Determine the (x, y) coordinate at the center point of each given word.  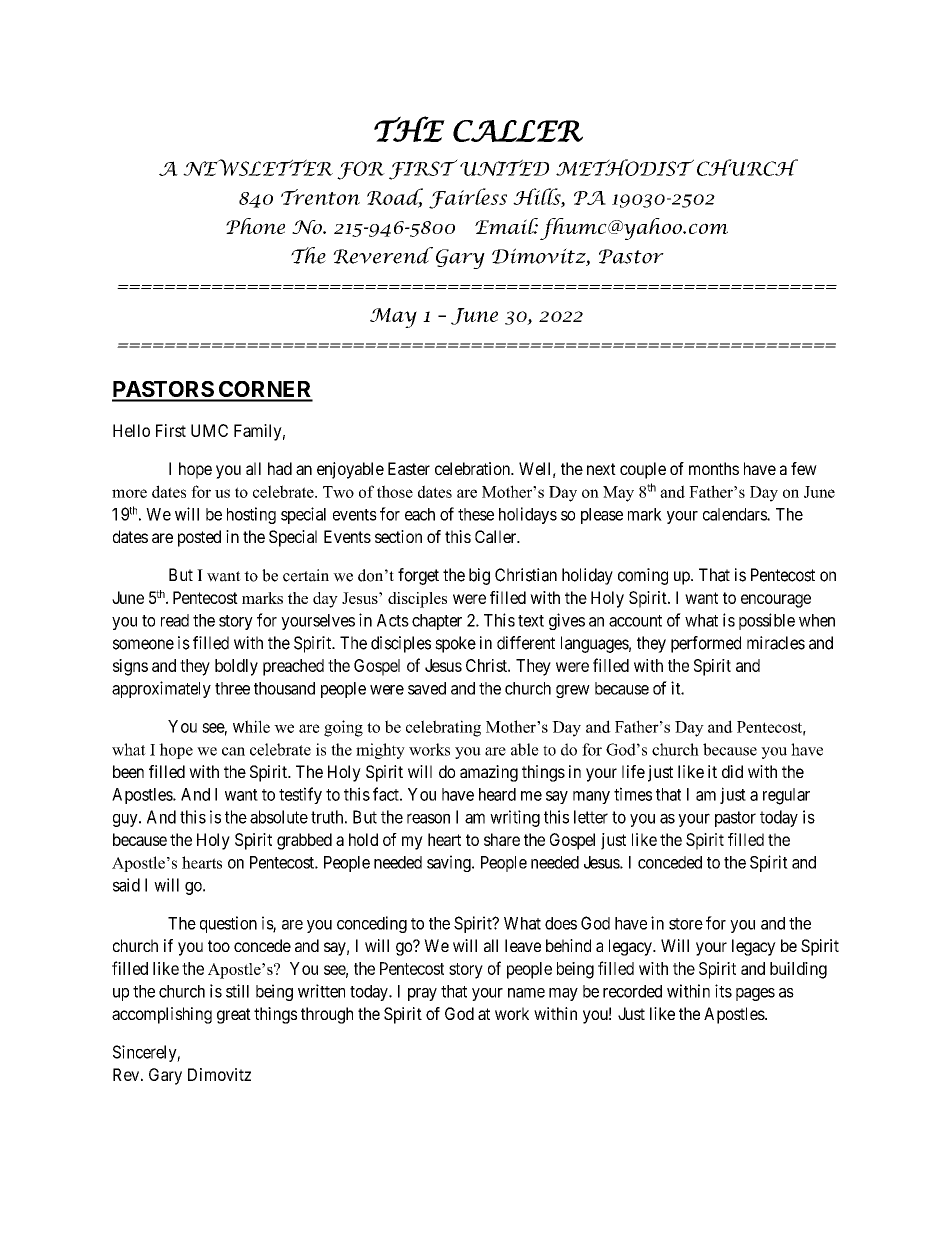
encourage (776, 601)
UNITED (504, 167)
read (175, 620)
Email (506, 226)
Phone (255, 226)
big (479, 576)
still (237, 991)
